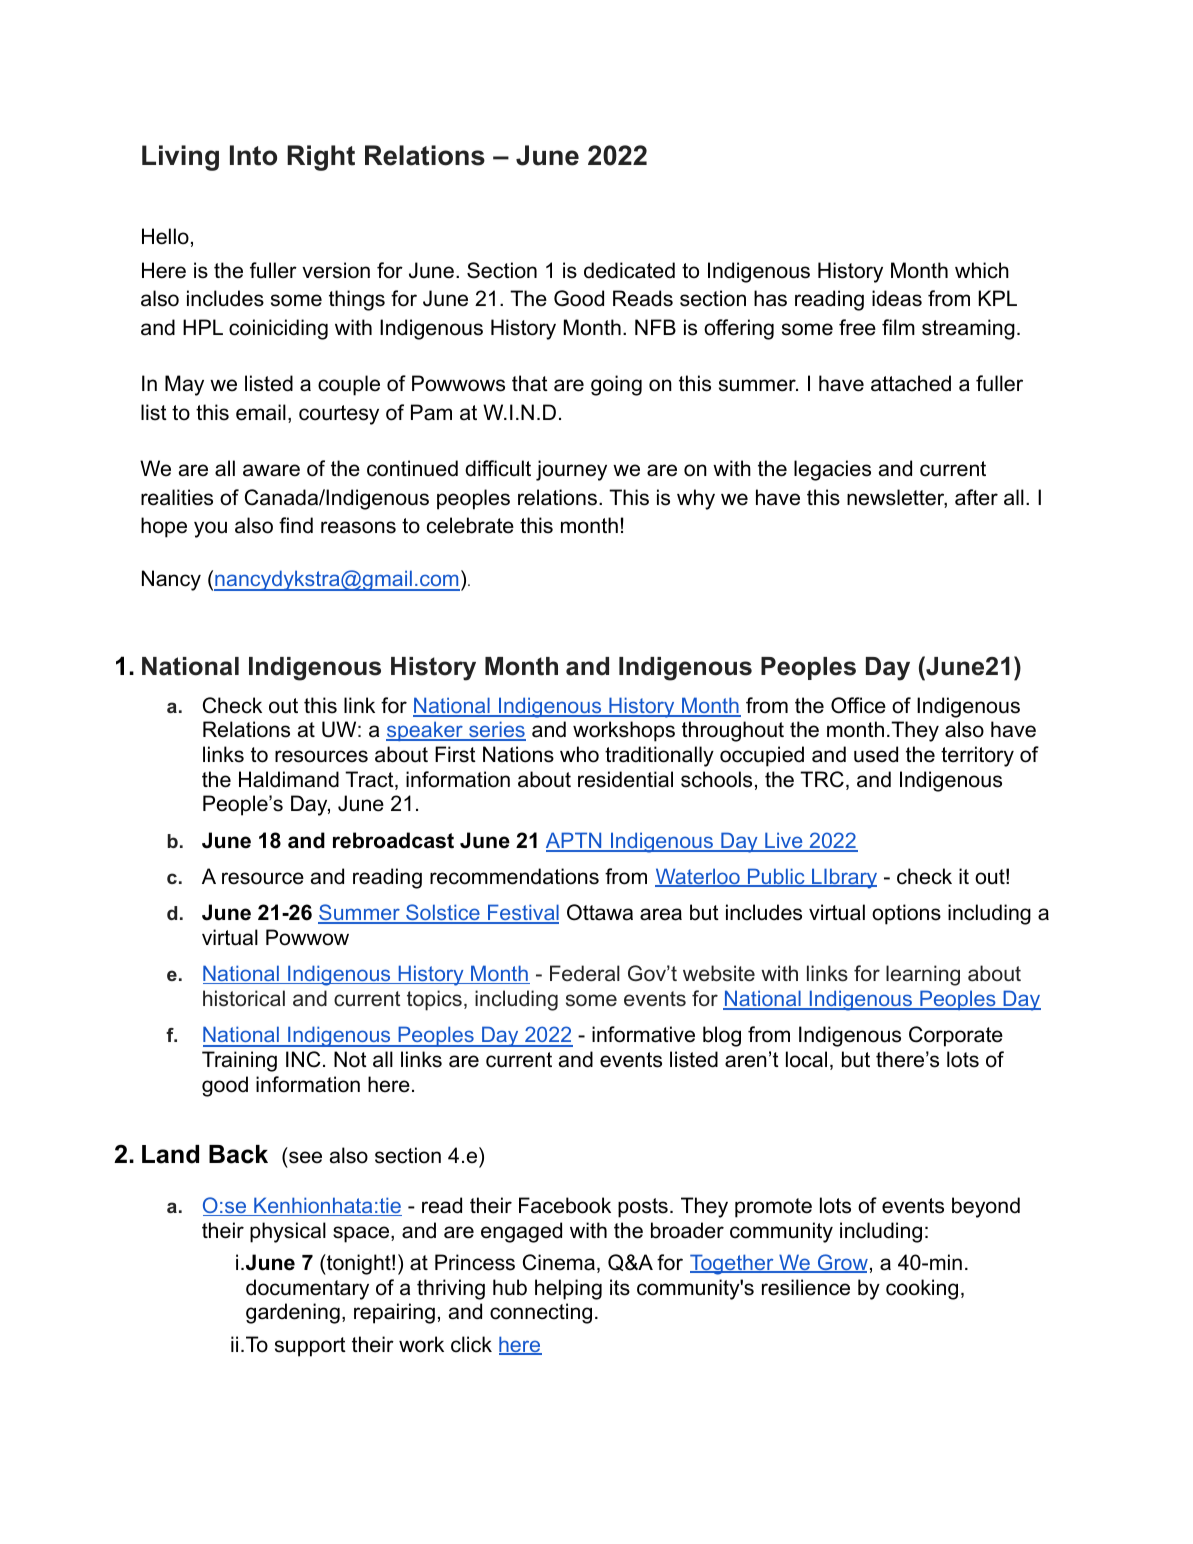  What do you see at coordinates (244, 998) in the document?
I see `historical` at bounding box center [244, 998].
